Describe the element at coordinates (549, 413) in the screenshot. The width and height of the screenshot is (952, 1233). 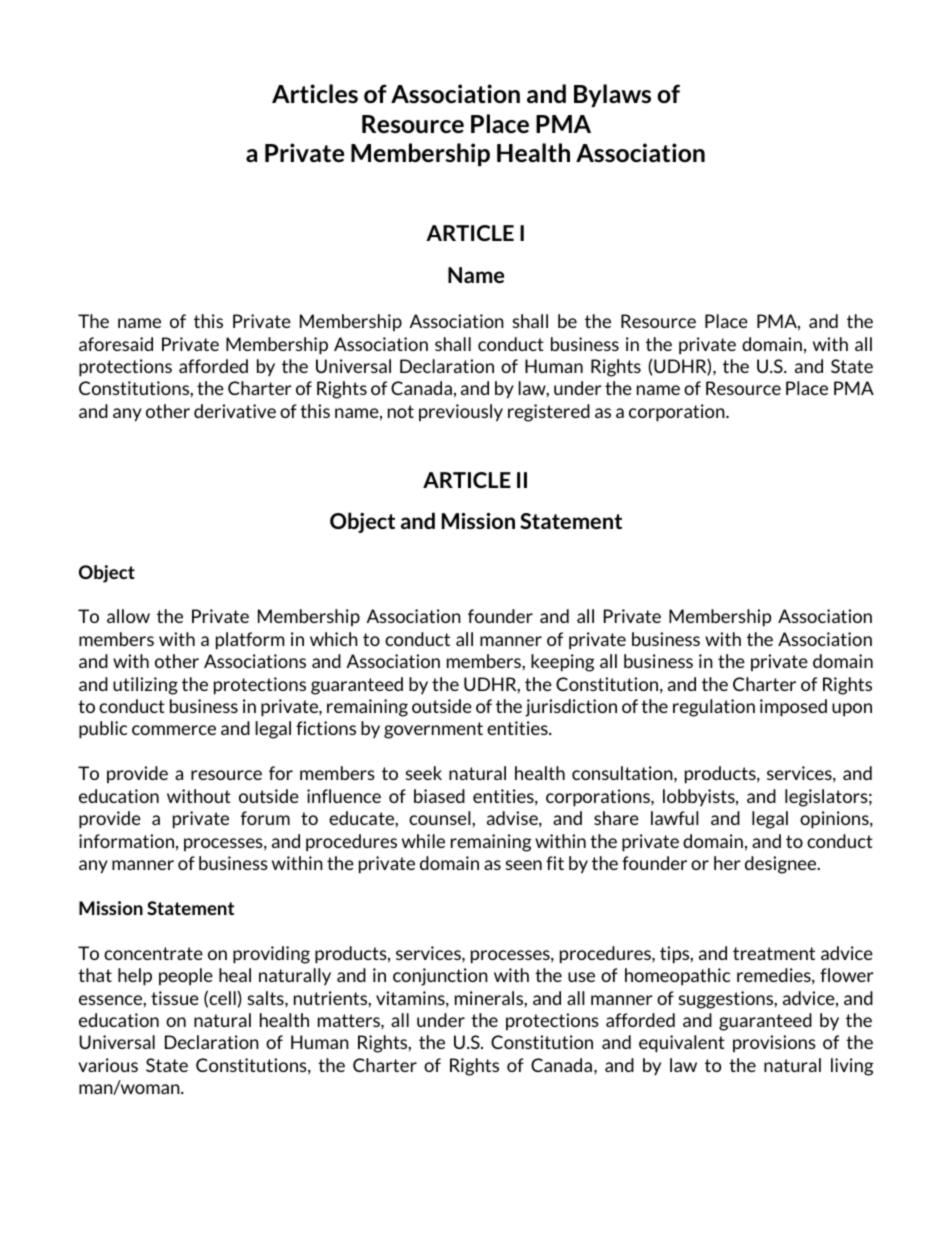
I see `registered` at that location.
